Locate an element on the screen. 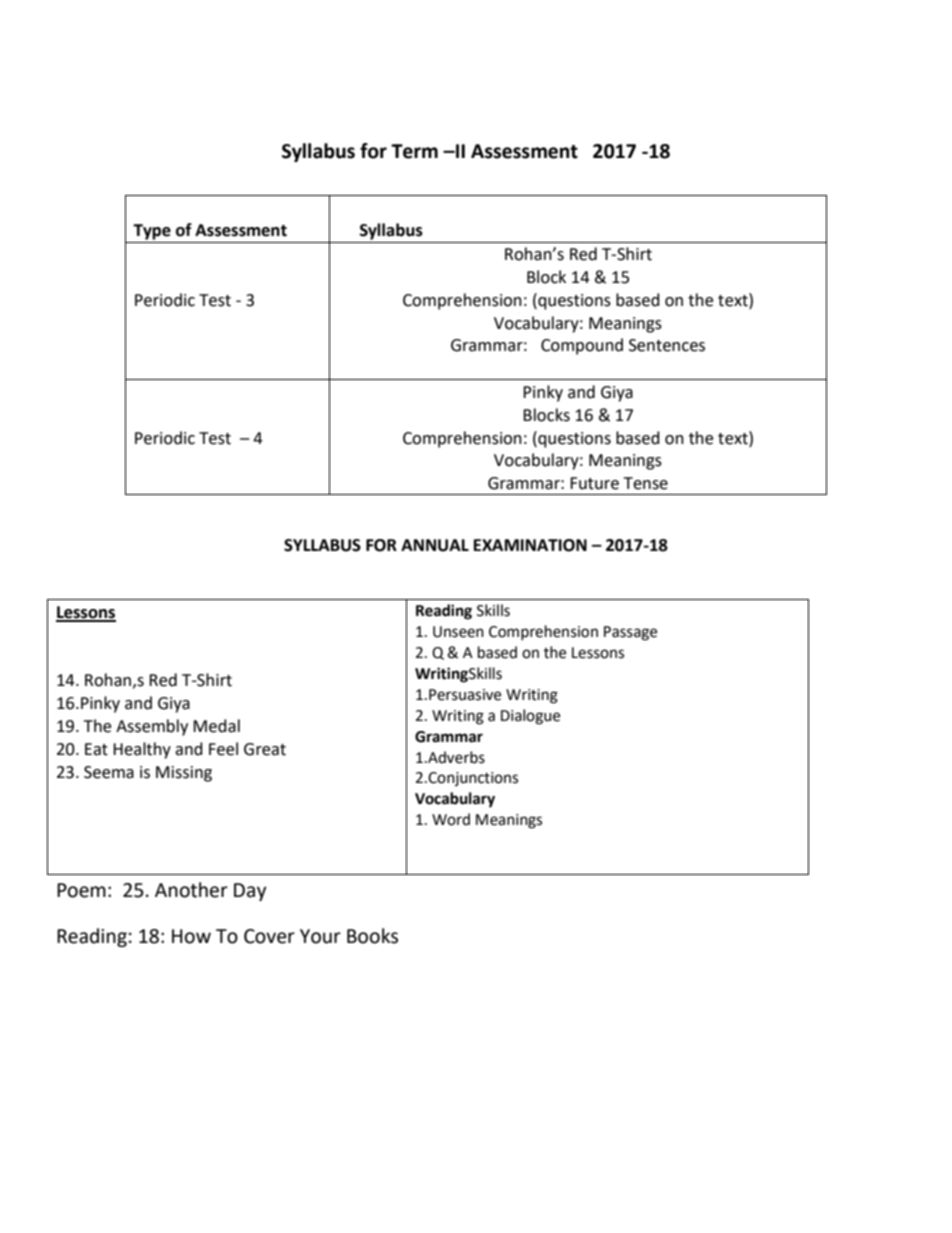 The width and height of the screenshot is (952, 1233). Assembly is located at coordinates (152, 727).
